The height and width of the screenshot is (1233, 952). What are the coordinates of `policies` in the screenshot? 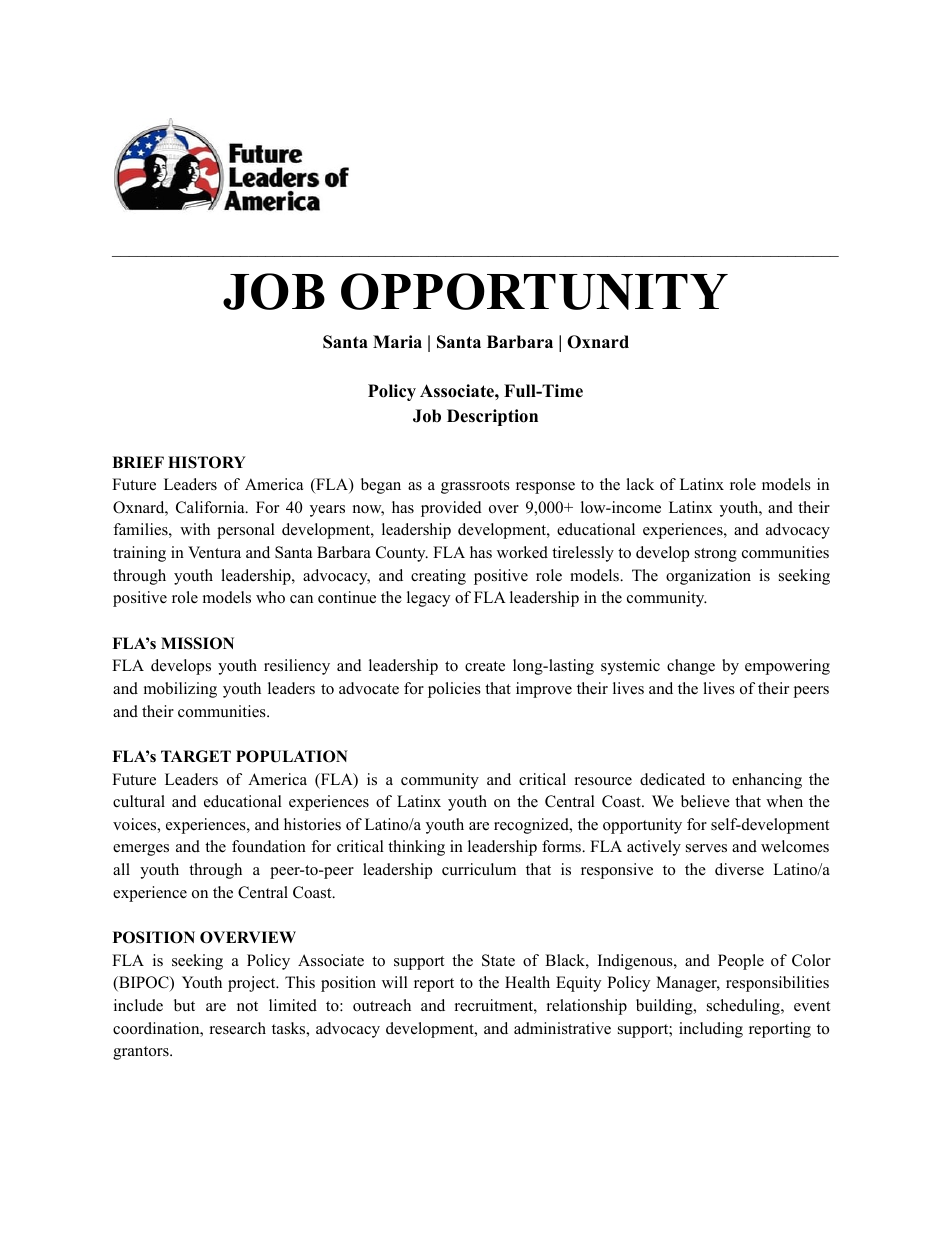 It's located at (454, 690).
